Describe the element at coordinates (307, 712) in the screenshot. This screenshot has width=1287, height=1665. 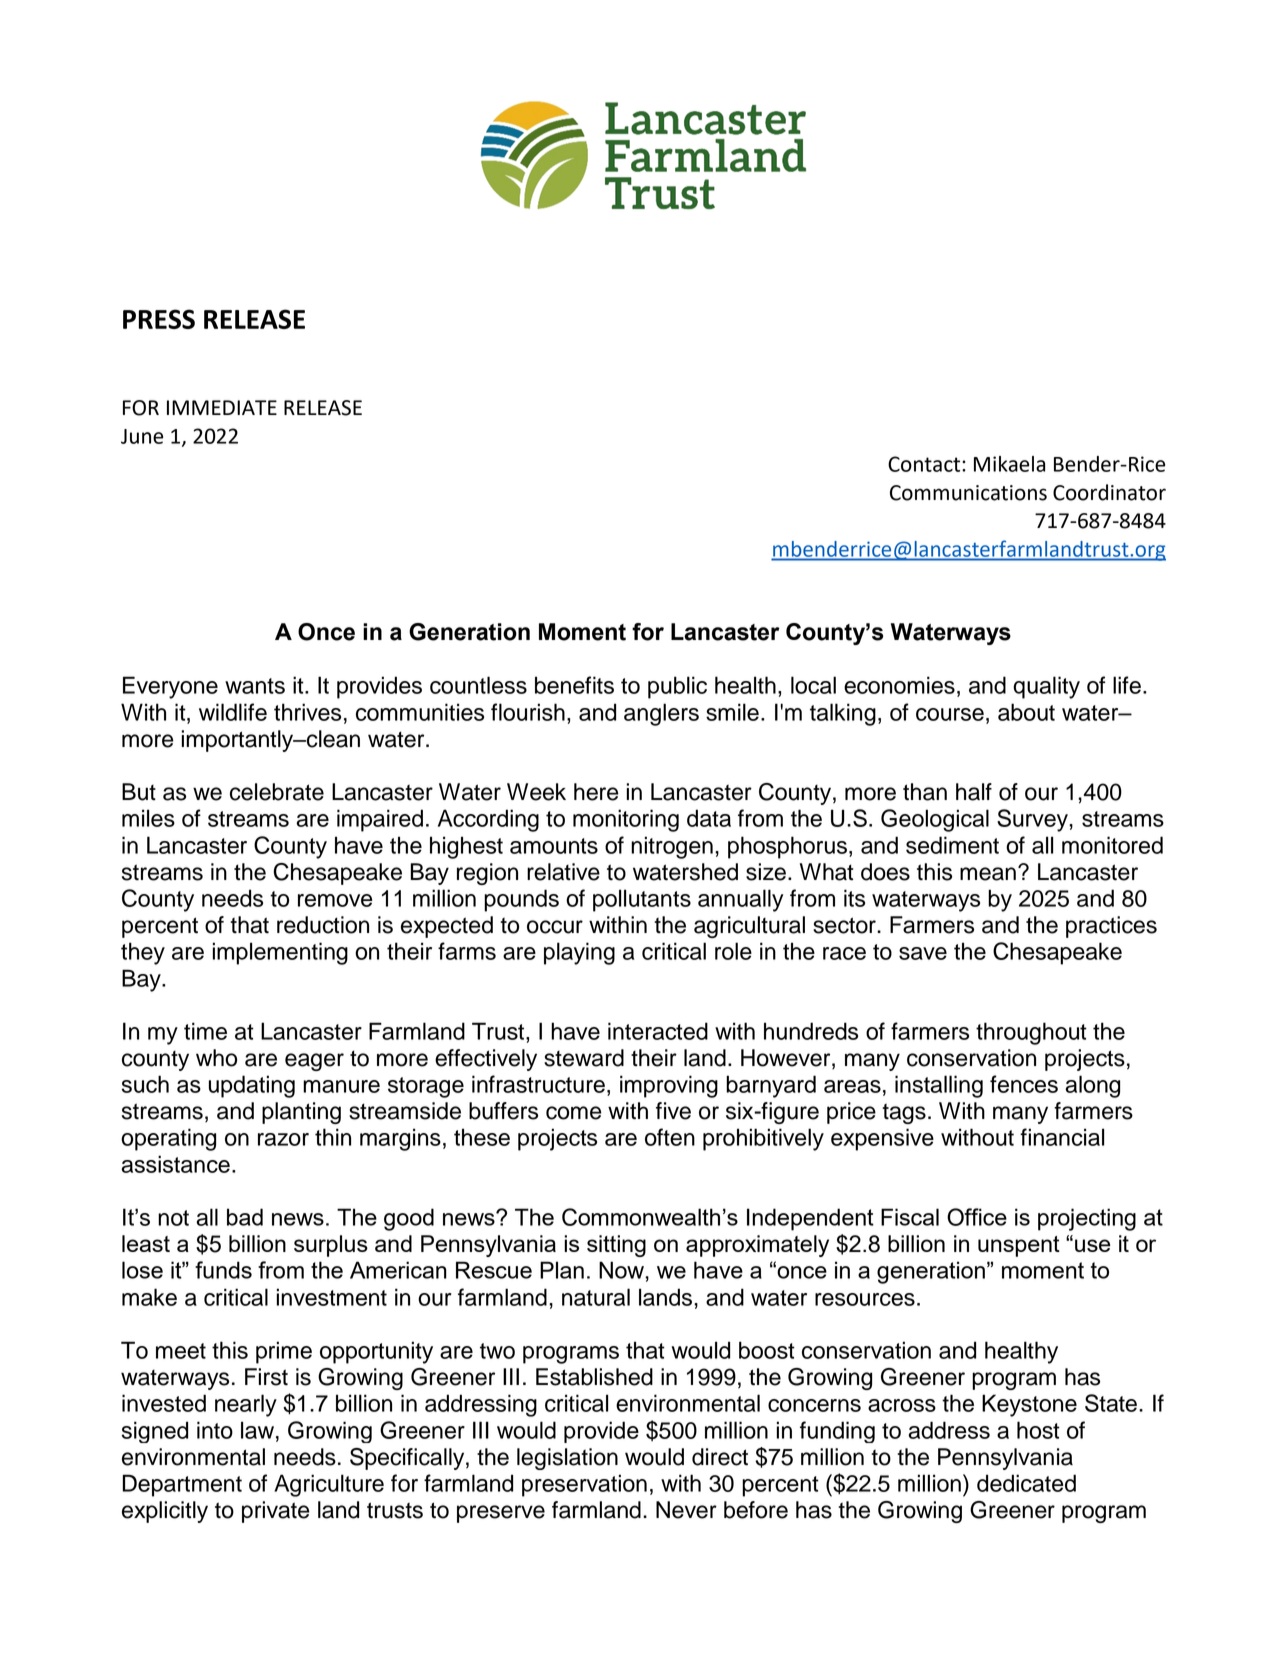
I see `thrives` at that location.
